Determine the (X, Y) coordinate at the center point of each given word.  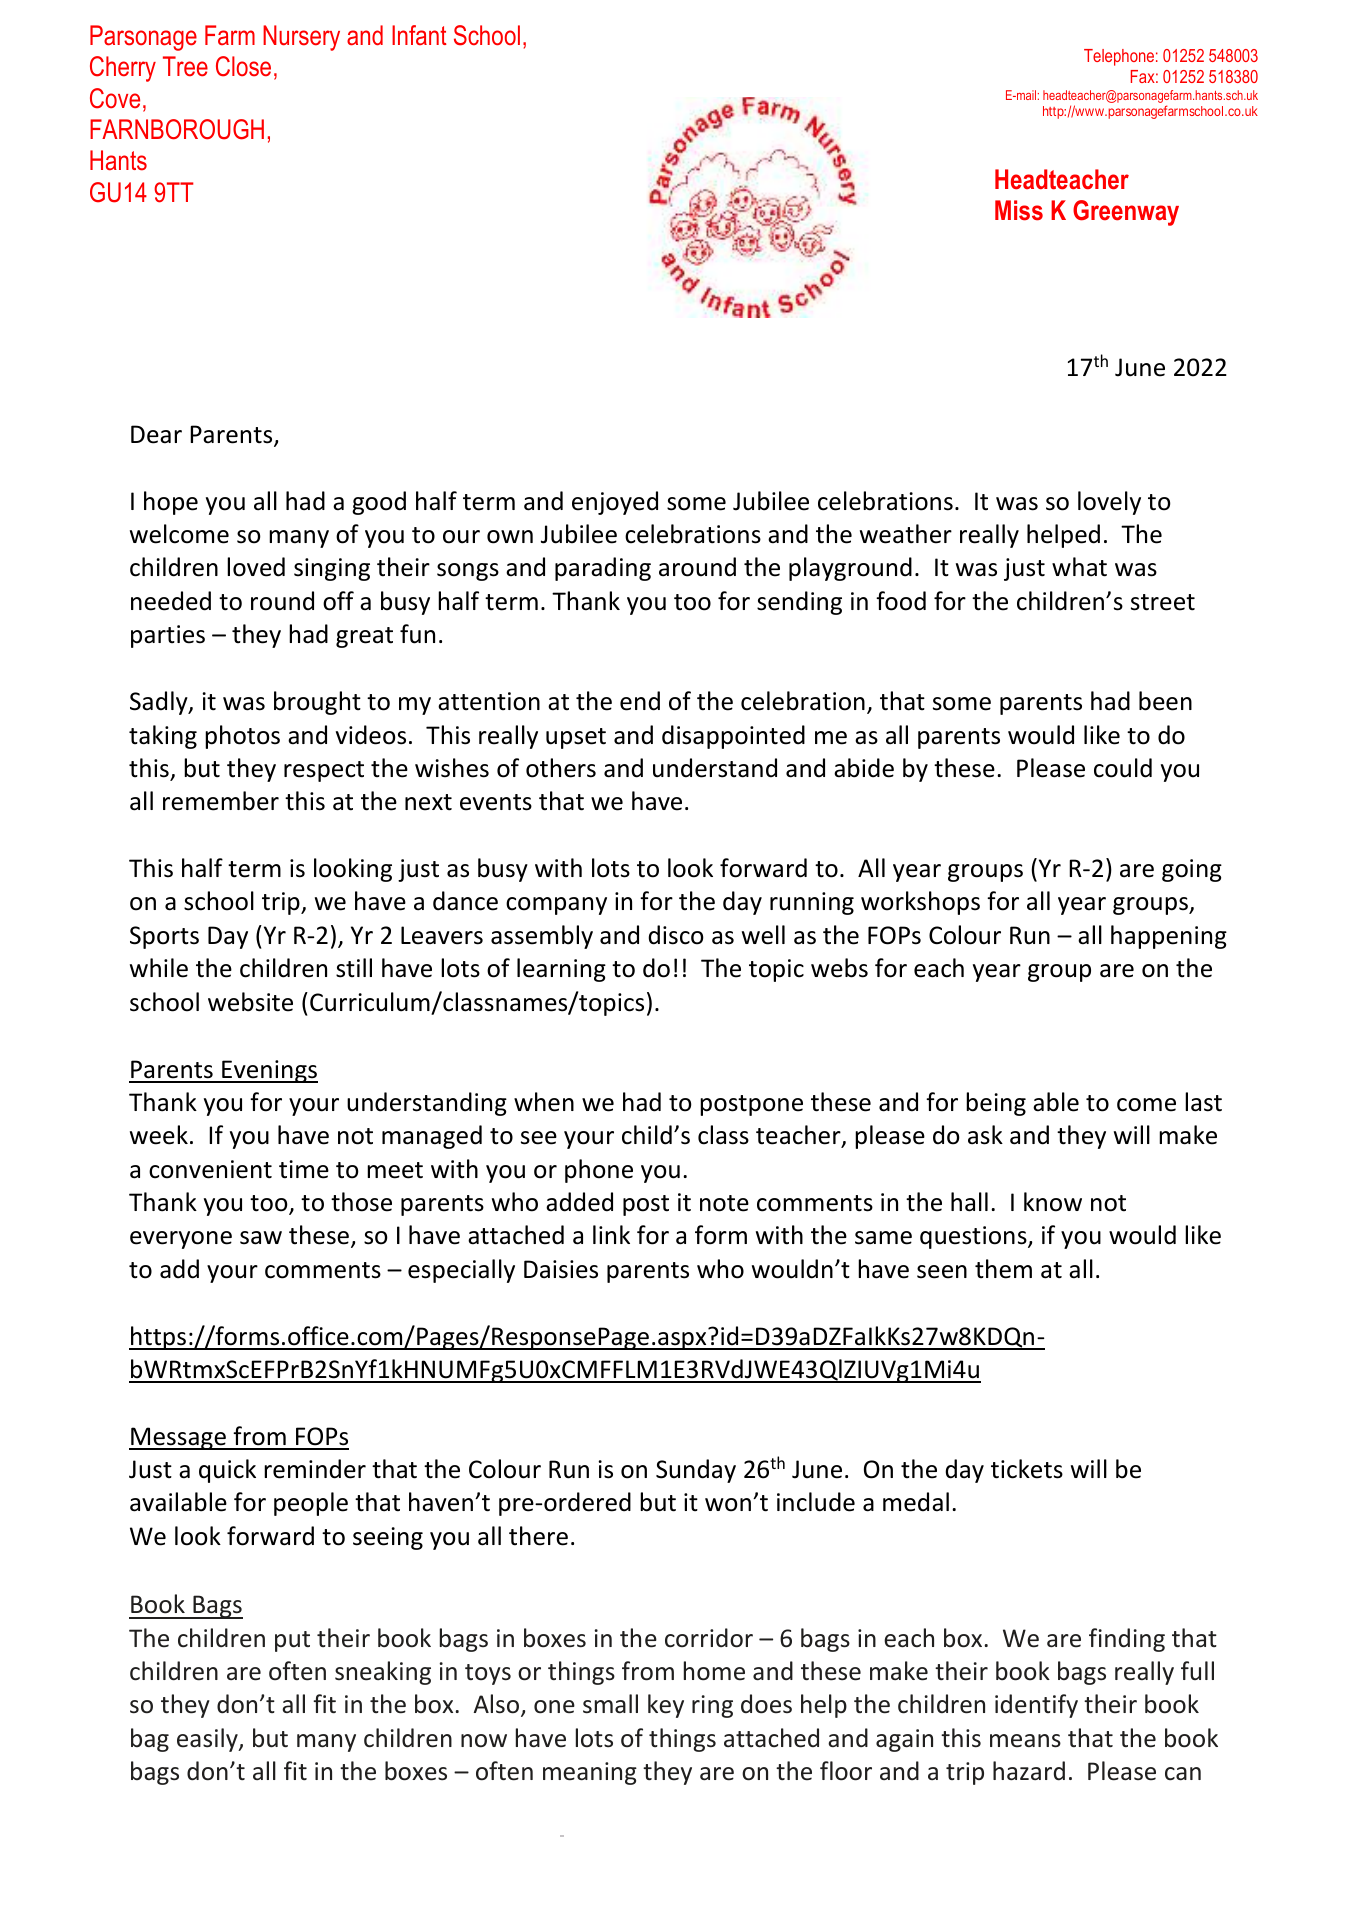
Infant (419, 35)
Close (243, 66)
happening (1169, 937)
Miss (1019, 210)
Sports (164, 937)
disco (676, 935)
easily (208, 1740)
